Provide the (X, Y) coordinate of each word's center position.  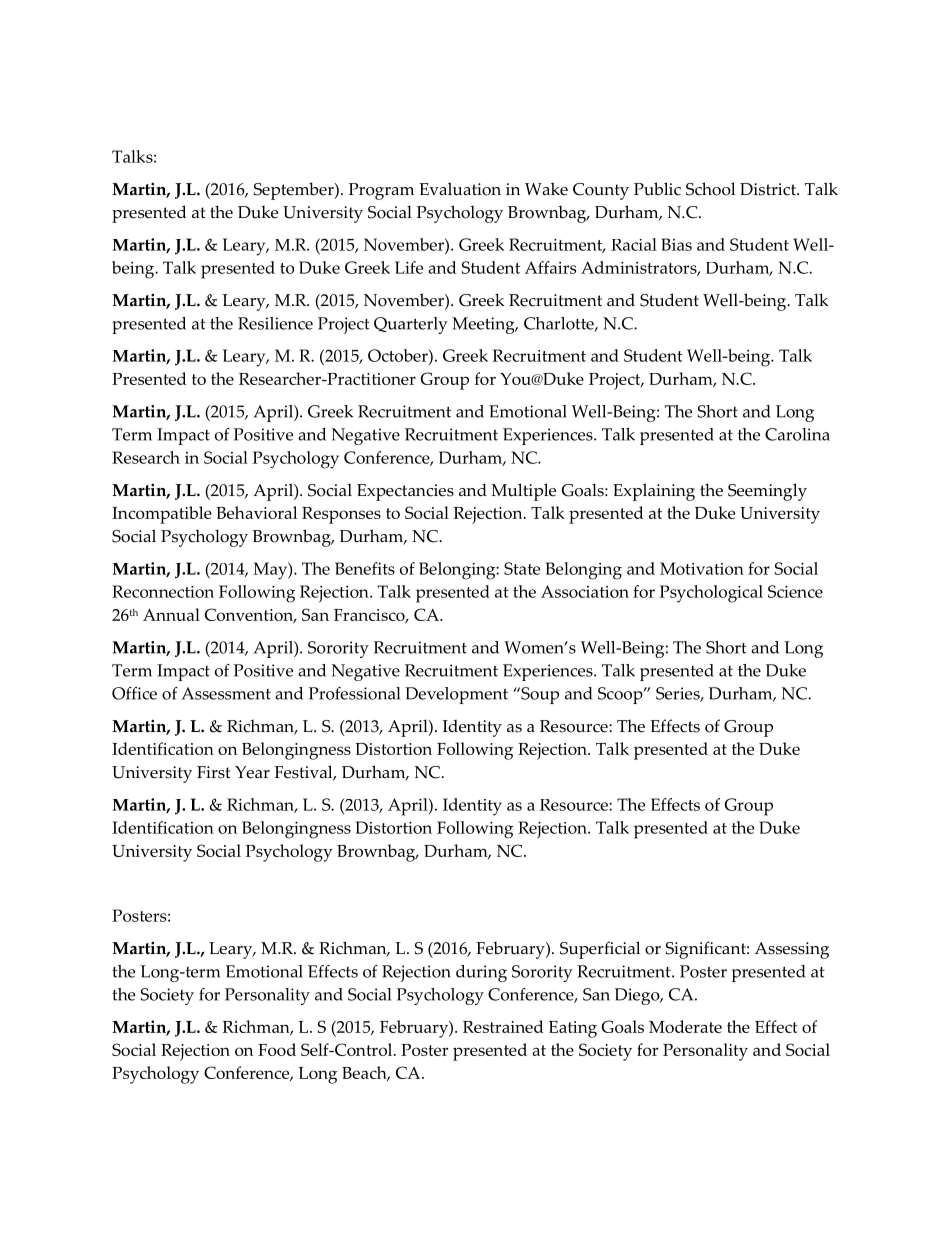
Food (277, 1049)
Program (381, 191)
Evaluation (460, 189)
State (522, 568)
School (710, 189)
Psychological (711, 594)
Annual (171, 614)
